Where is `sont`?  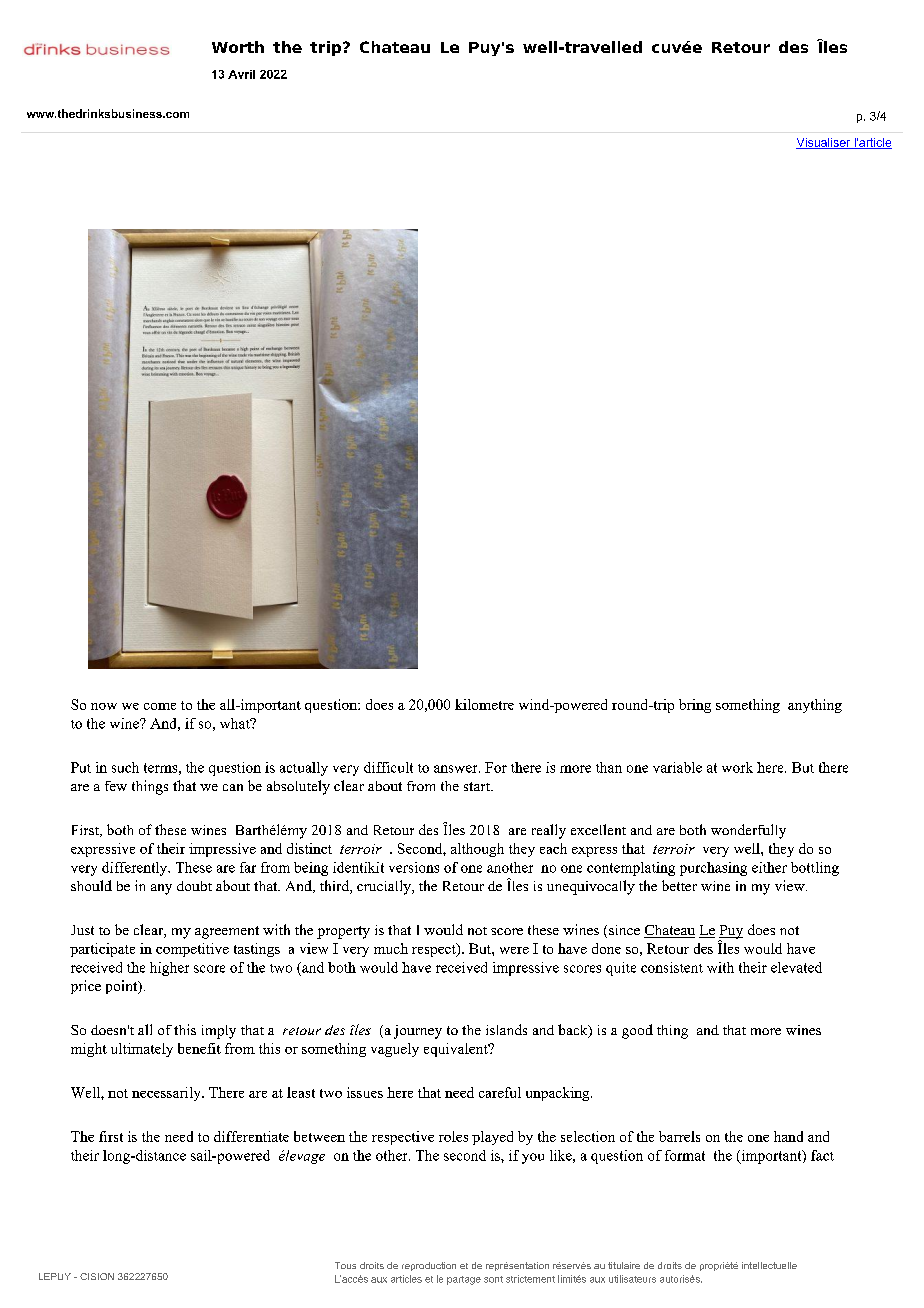
sont is located at coordinates (493, 1279).
